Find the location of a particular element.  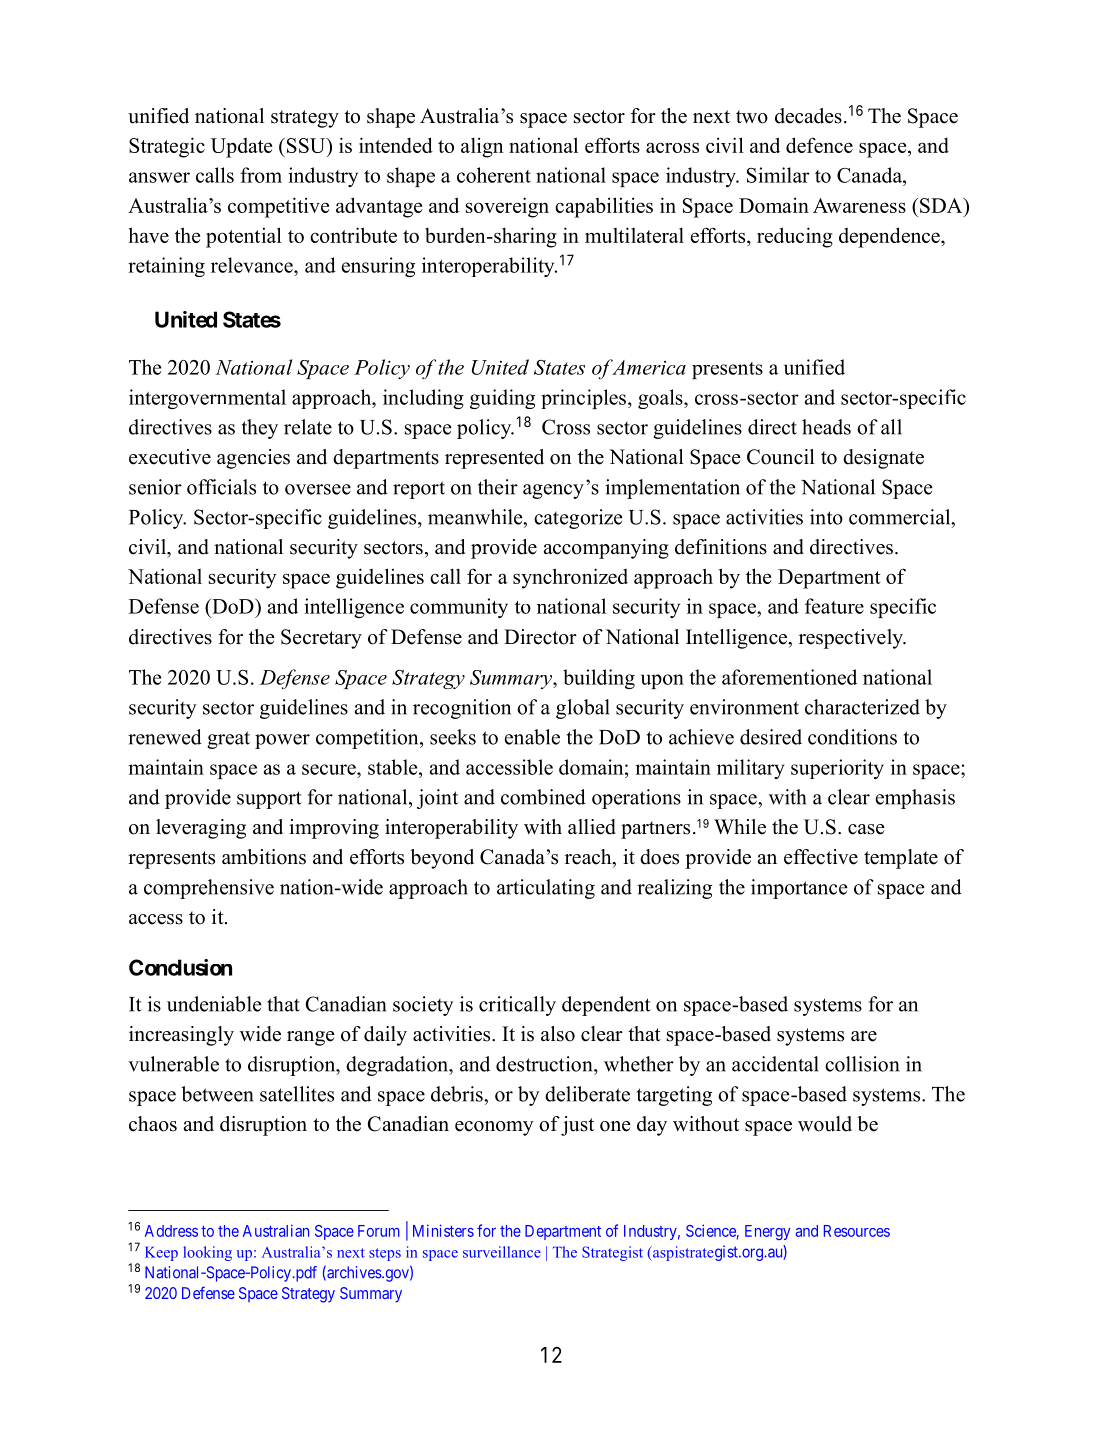

categorize is located at coordinates (578, 519).
